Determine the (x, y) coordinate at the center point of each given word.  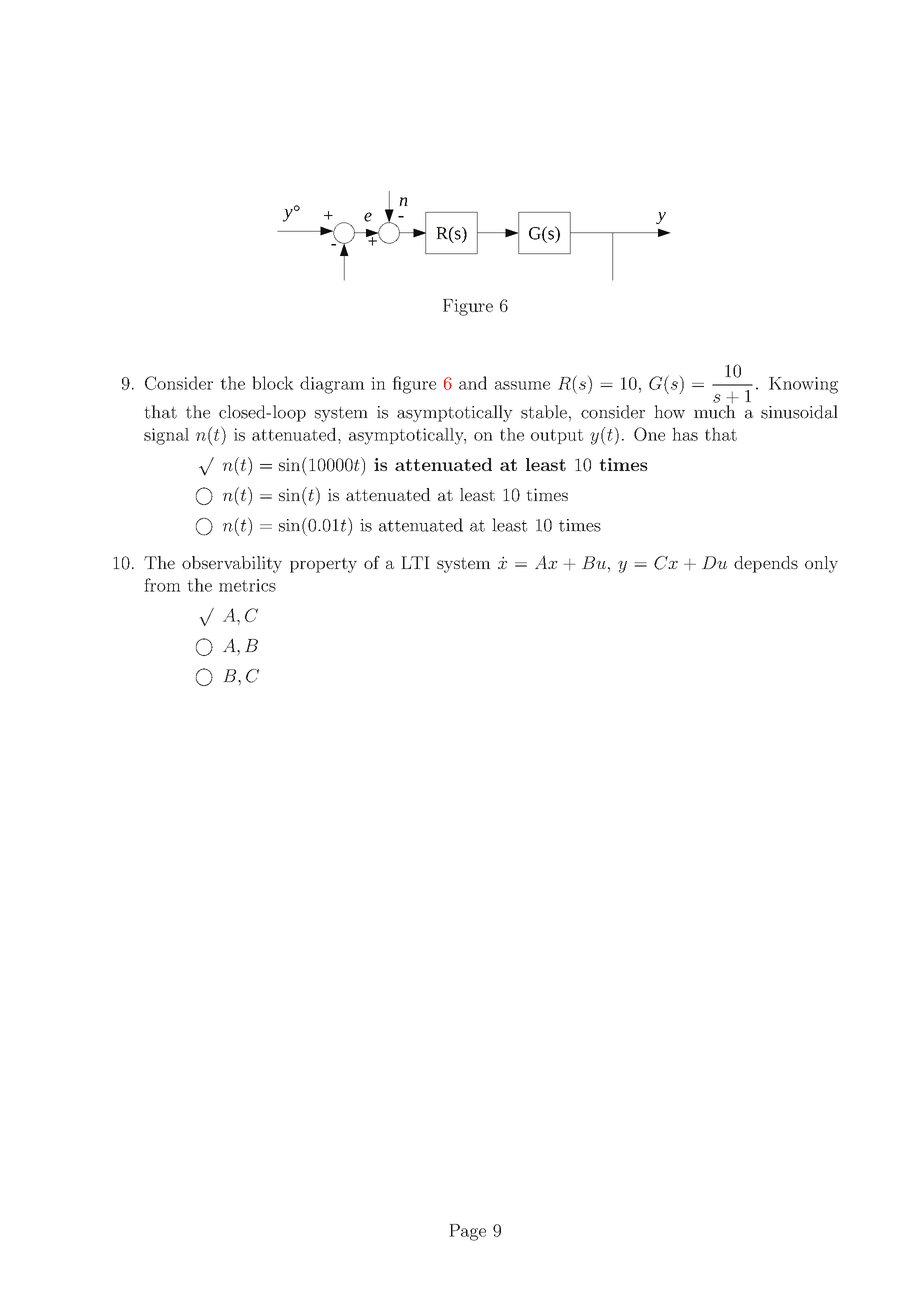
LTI (415, 562)
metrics (247, 585)
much (715, 411)
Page (467, 1232)
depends (766, 564)
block (273, 383)
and (473, 383)
